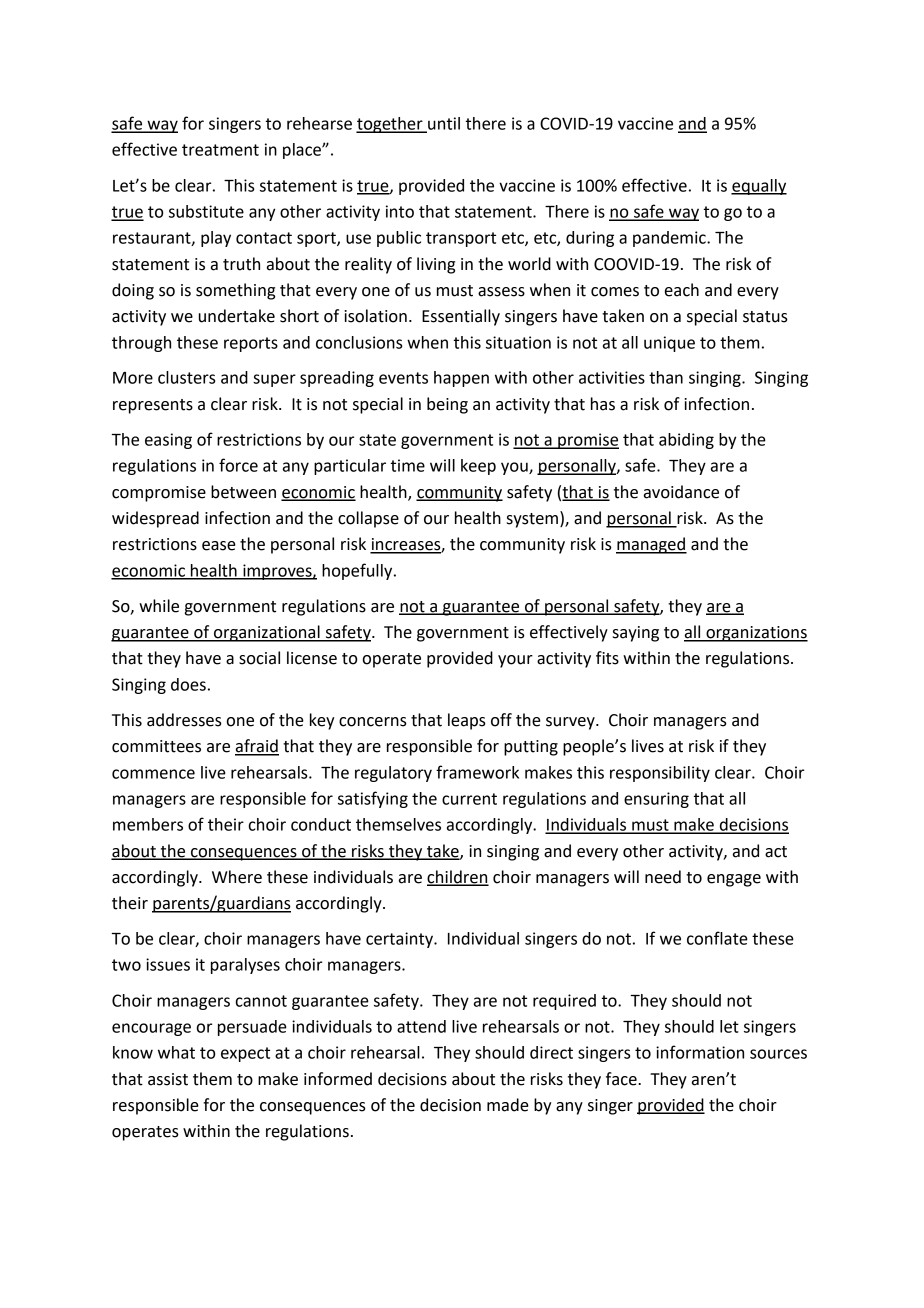 Image resolution: width=924 pixels, height=1308 pixels. I want to click on responsibility, so click(660, 774).
